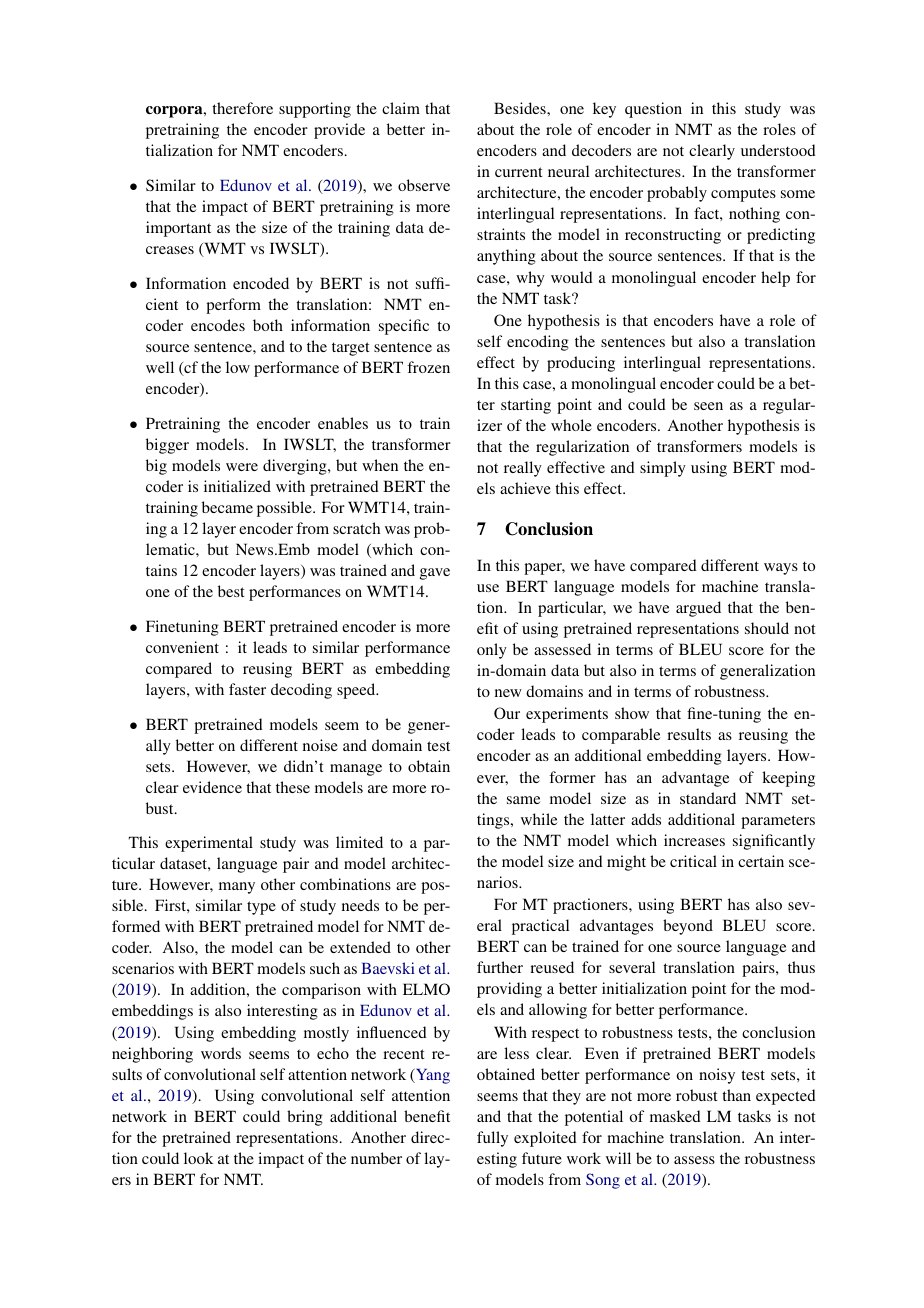 This screenshot has width=924, height=1308. Describe the element at coordinates (767, 628) in the screenshot. I see `should` at that location.
